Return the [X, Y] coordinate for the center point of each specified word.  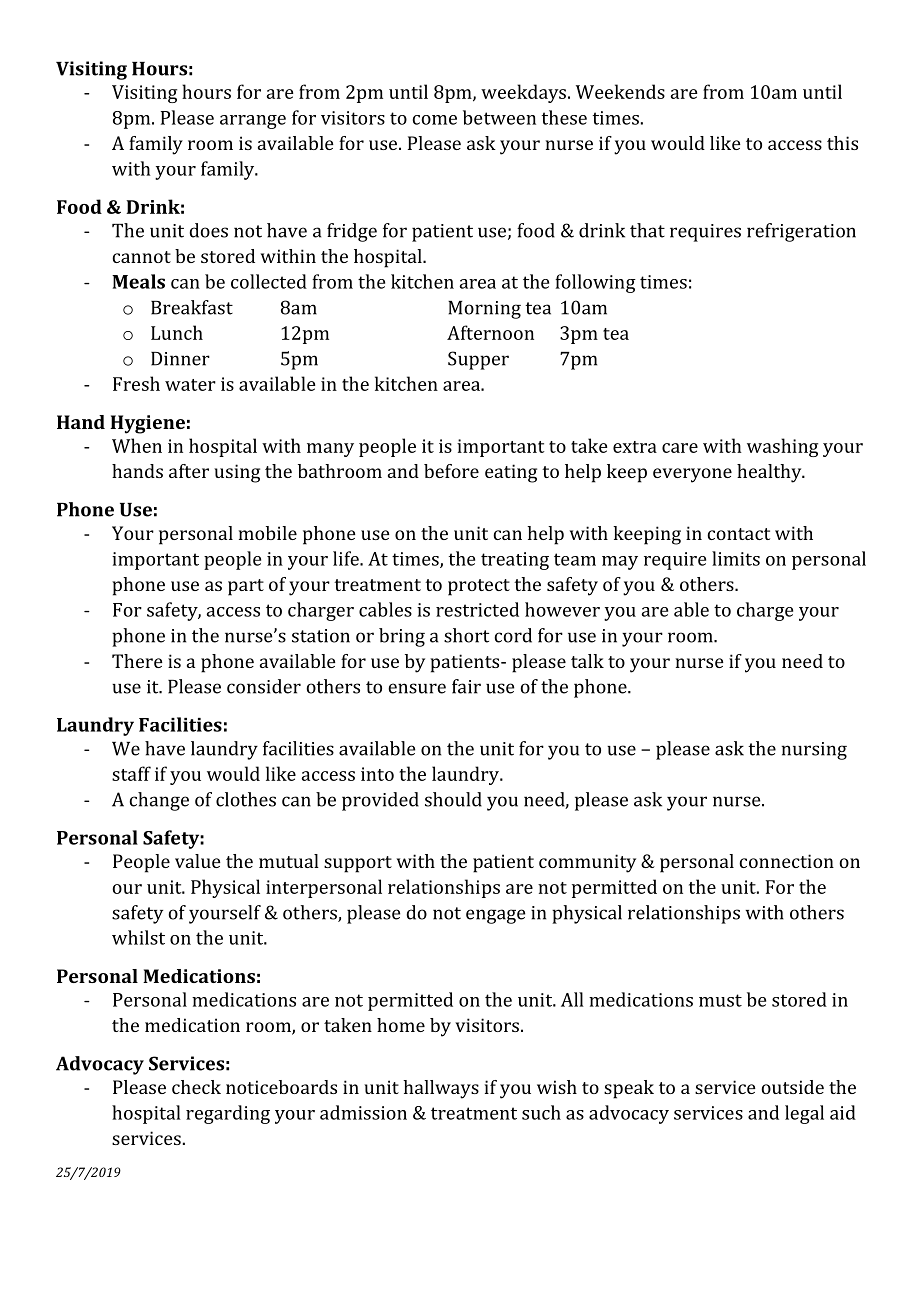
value [198, 861]
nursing [814, 751]
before [451, 471]
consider [264, 686]
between [499, 117]
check [196, 1087]
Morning [484, 310]
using [237, 473]
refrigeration [801, 232]
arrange [253, 122]
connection [786, 861]
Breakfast [192, 307]
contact [738, 534]
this [842, 143]
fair [466, 686]
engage [495, 916]
